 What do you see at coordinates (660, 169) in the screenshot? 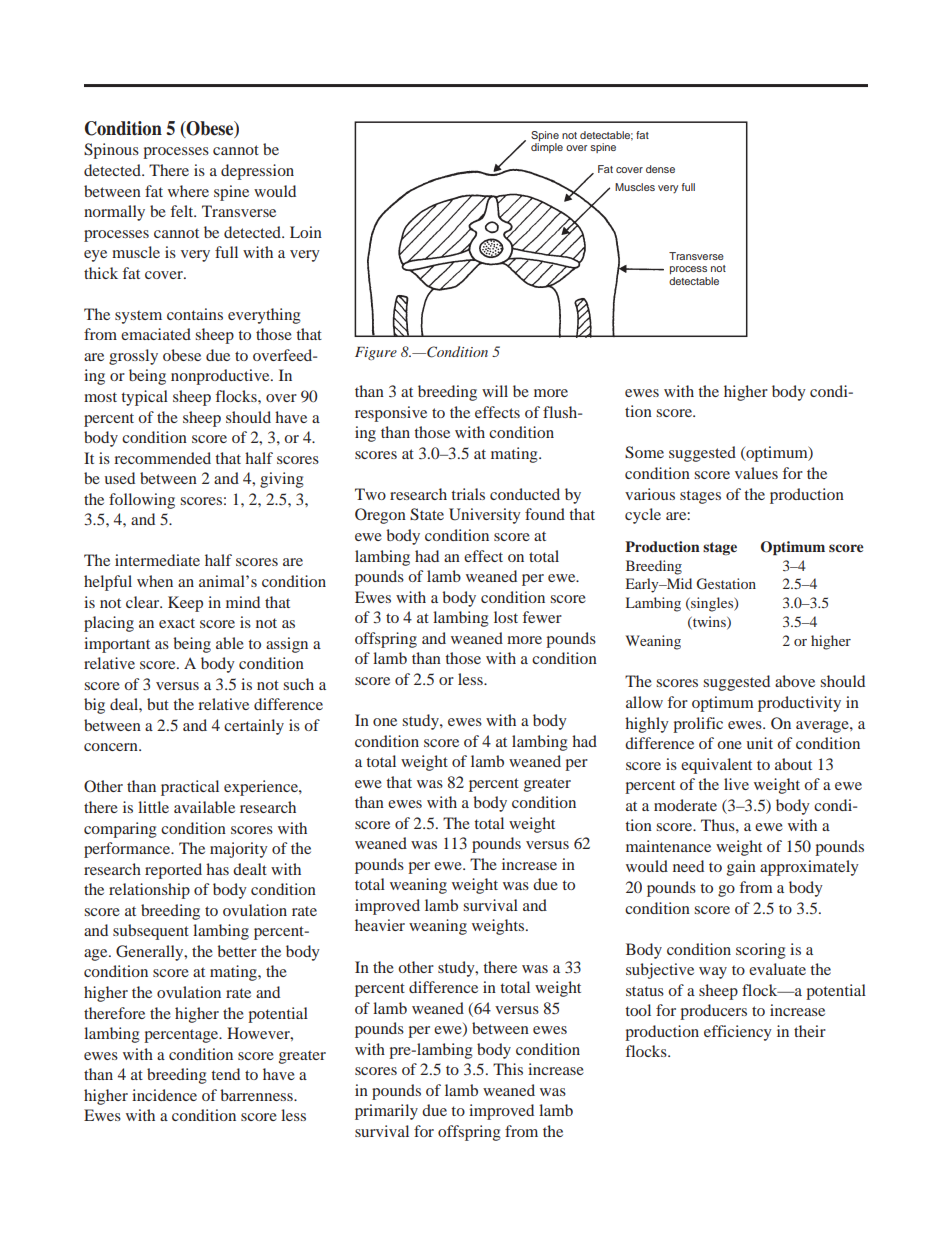
I see `dense` at bounding box center [660, 169].
